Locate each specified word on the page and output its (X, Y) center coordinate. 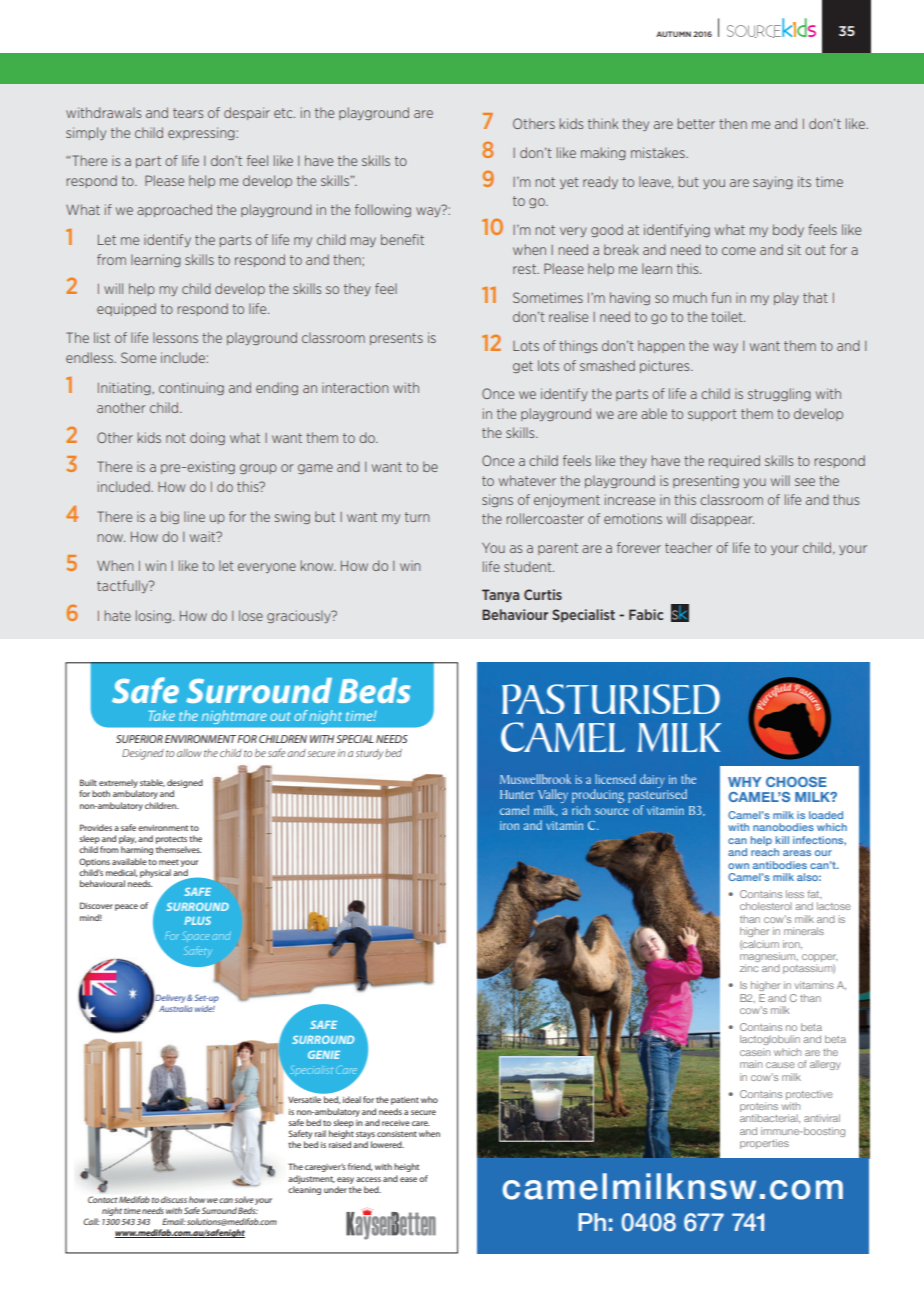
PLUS (197, 920)
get (523, 367)
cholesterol (766, 906)
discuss (174, 1199)
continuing (191, 388)
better (696, 123)
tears (188, 113)
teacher (688, 547)
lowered (387, 1144)
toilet (728, 316)
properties (764, 1144)
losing (153, 616)
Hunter (517, 794)
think (603, 123)
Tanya (500, 595)
